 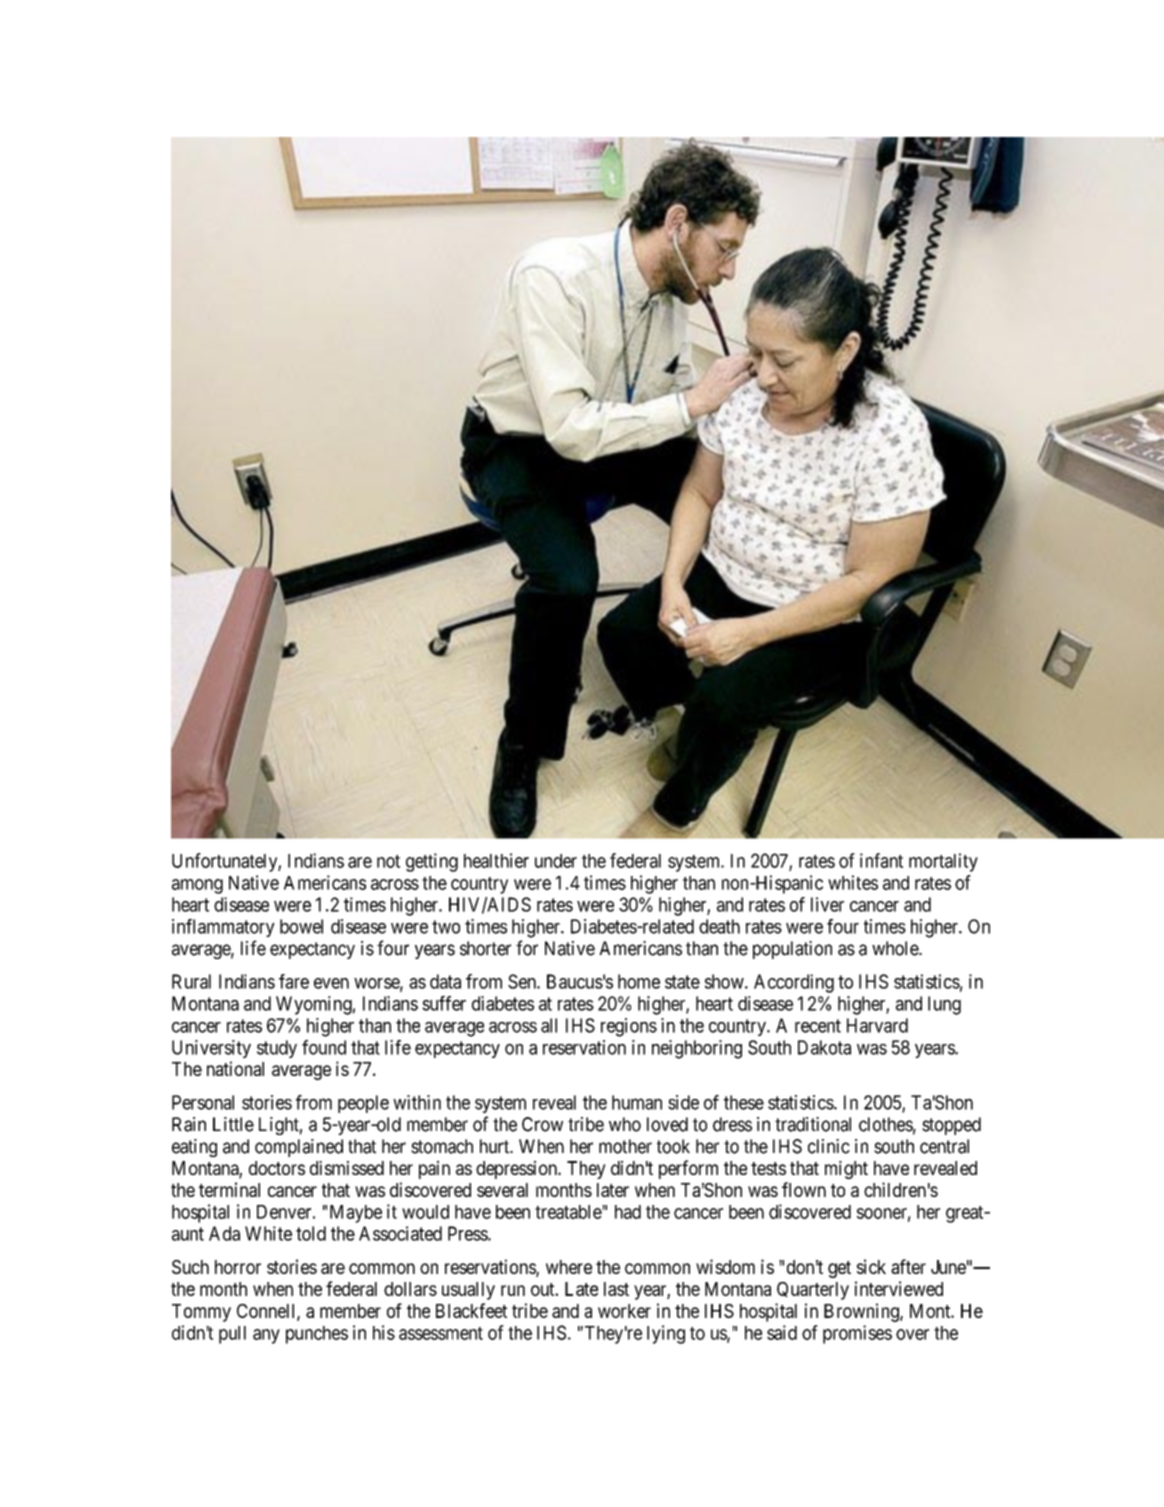 What do you see at coordinates (881, 860) in the screenshot?
I see `infant` at bounding box center [881, 860].
